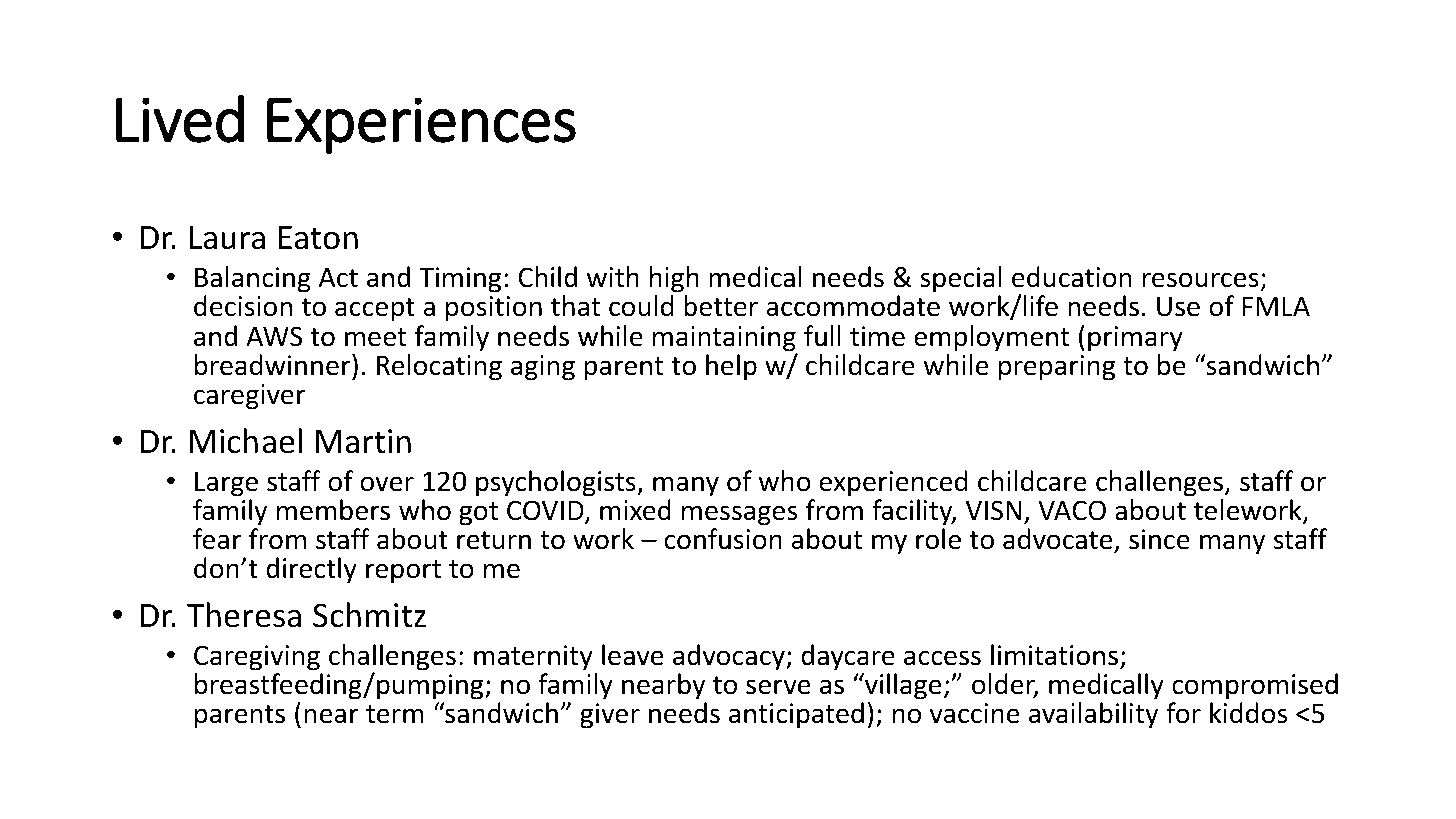 The image size is (1456, 819). I want to click on term, so click(395, 714).
